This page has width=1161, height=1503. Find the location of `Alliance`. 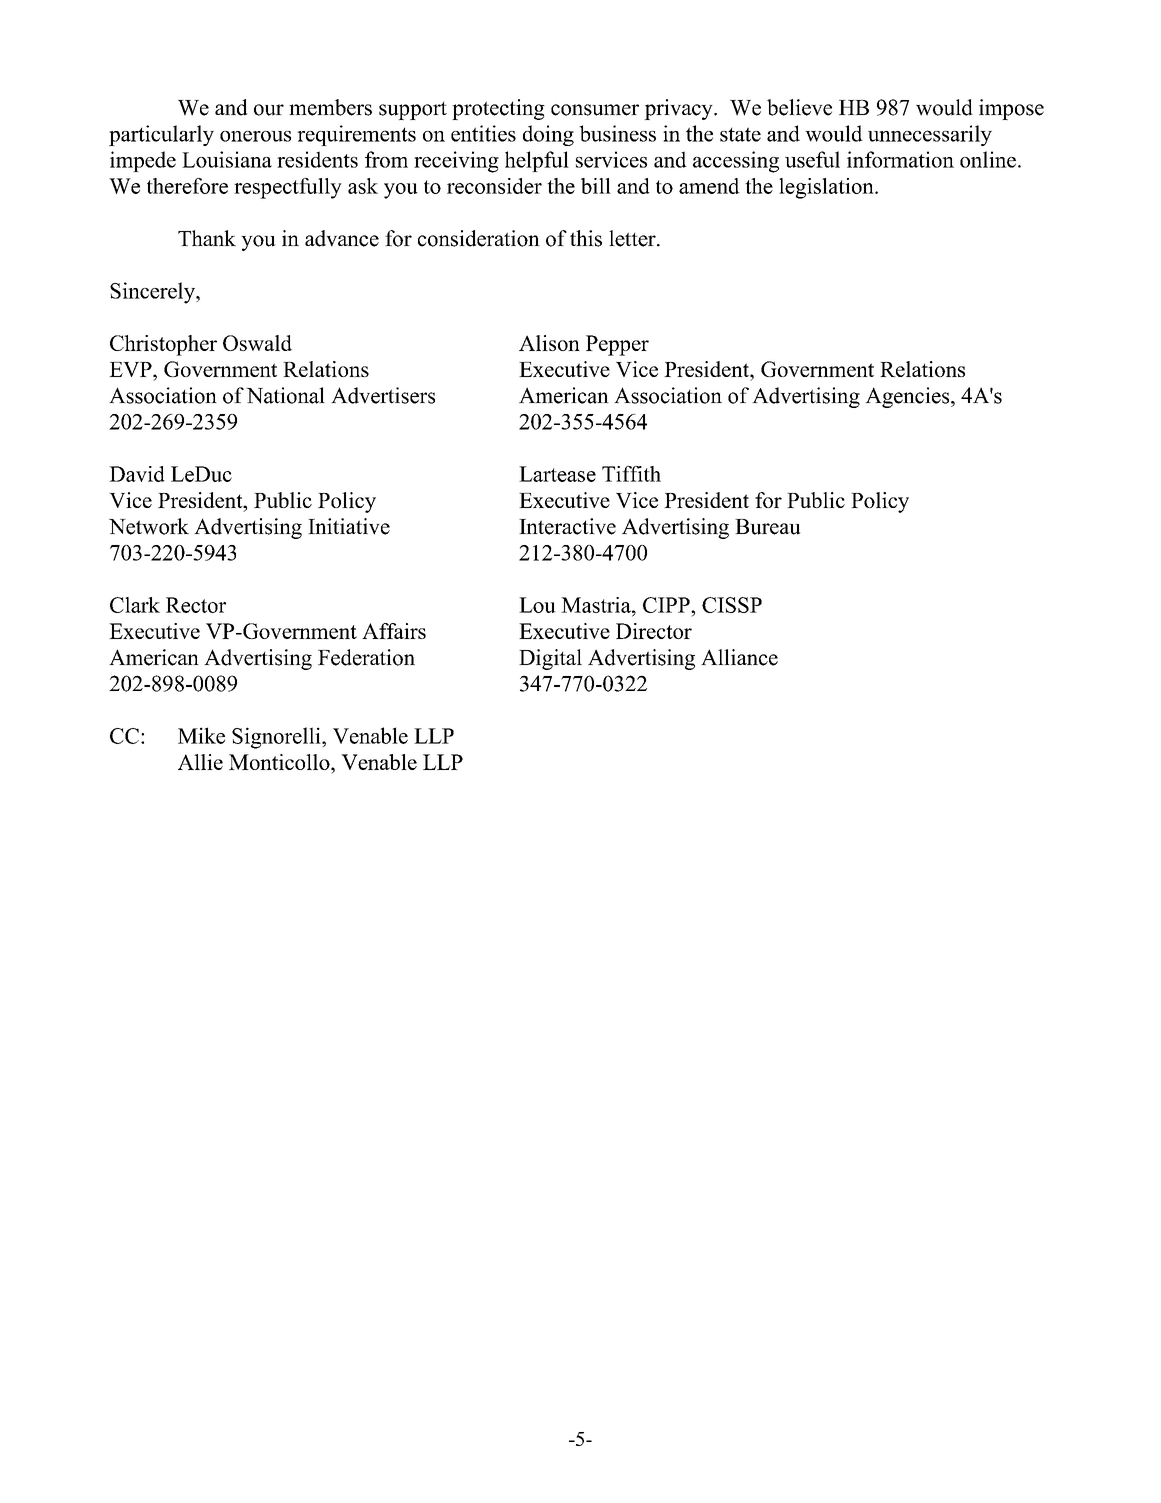

Alliance is located at coordinates (739, 657).
